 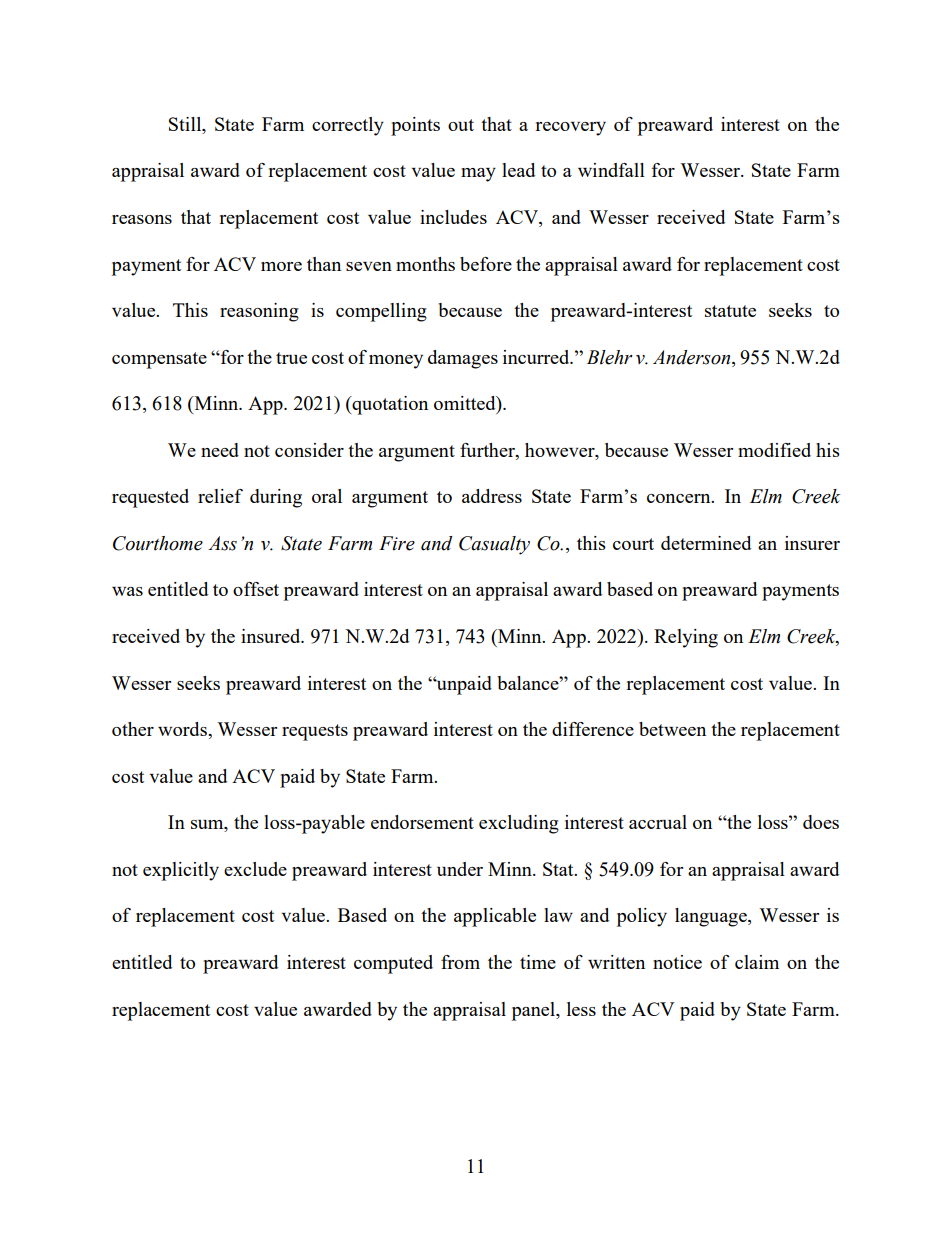 What do you see at coordinates (181, 871) in the image?
I see `explicitly` at bounding box center [181, 871].
